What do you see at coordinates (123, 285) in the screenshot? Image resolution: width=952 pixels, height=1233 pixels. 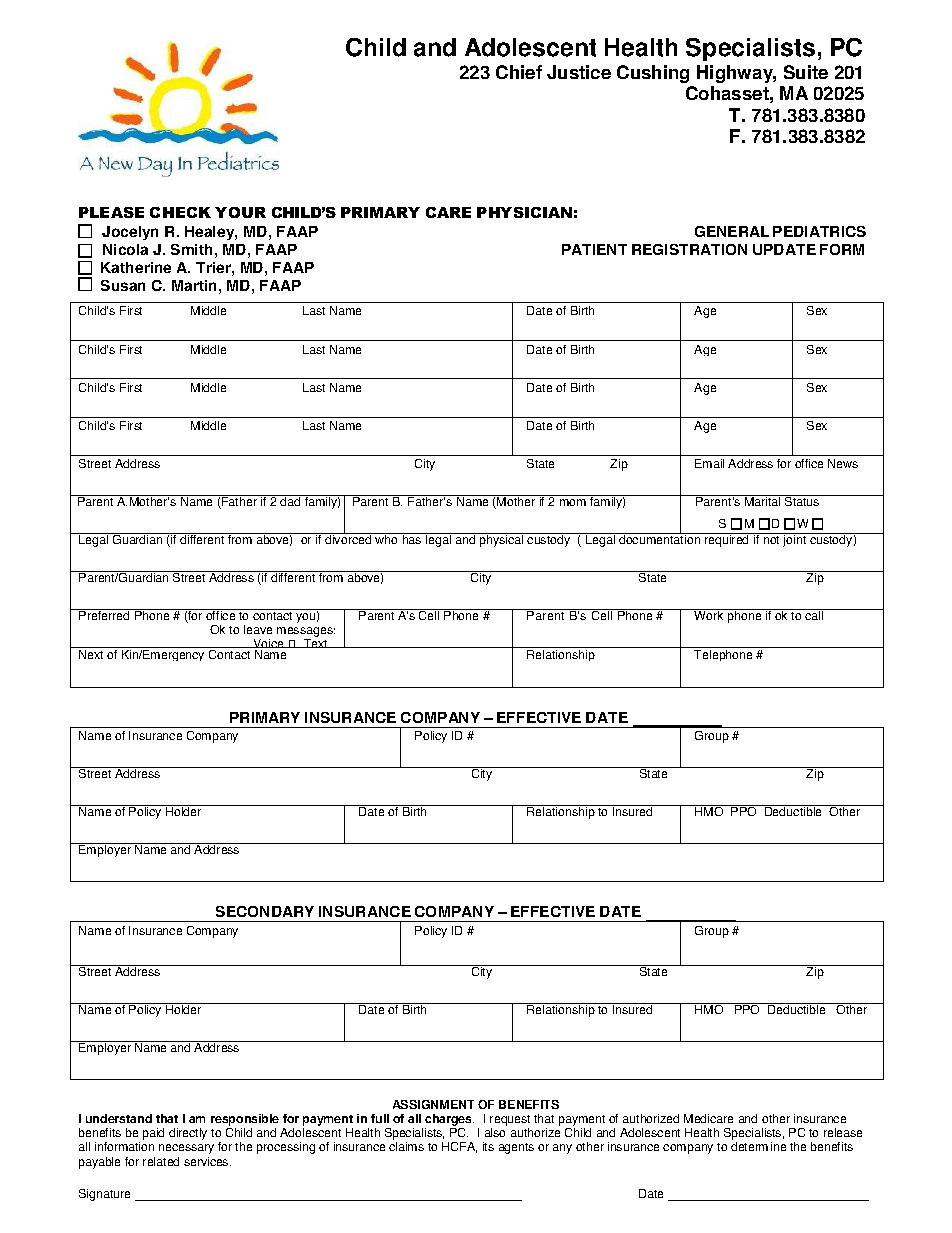 I see `Susan` at bounding box center [123, 285].
